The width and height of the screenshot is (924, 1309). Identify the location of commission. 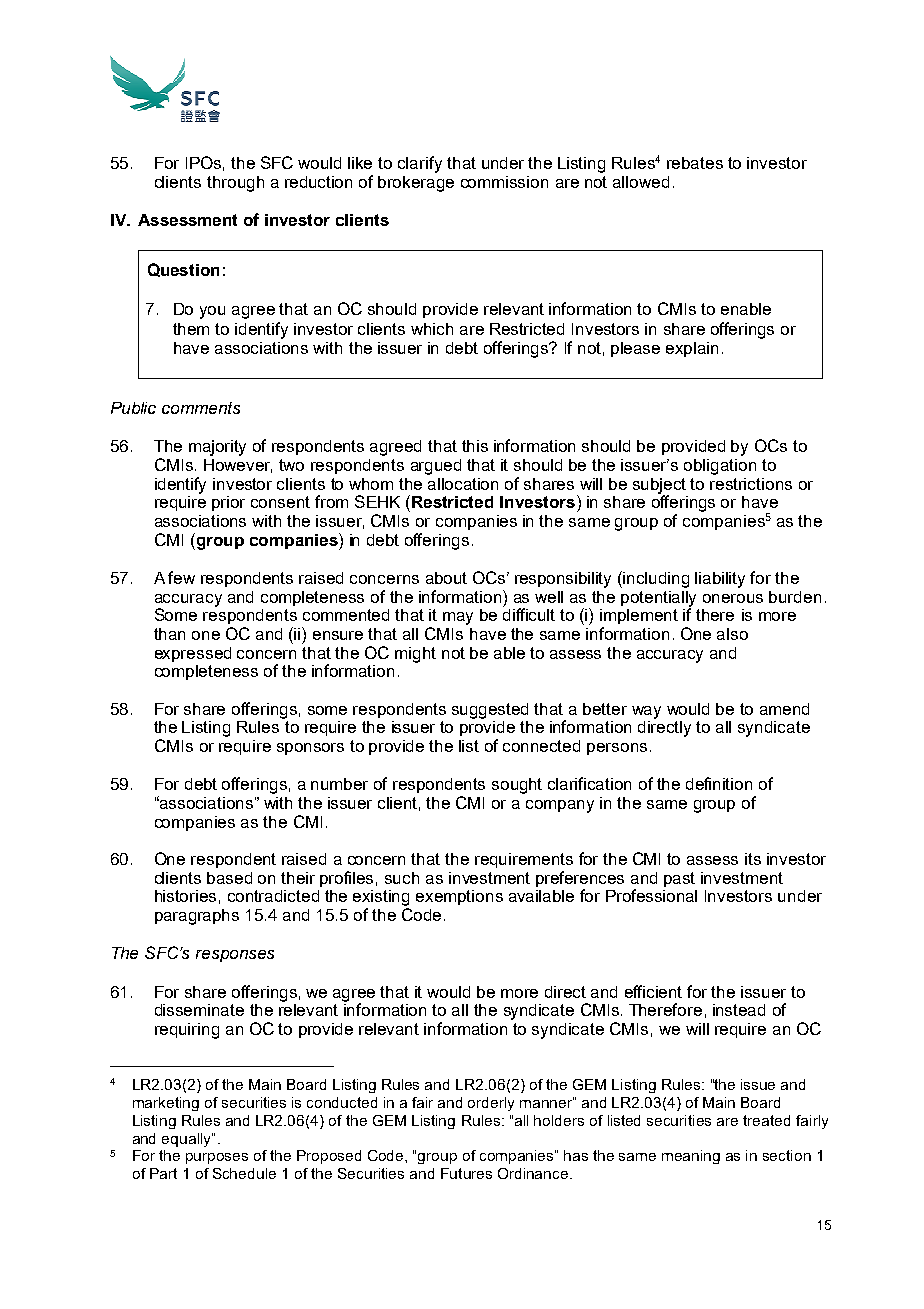
(504, 182).
